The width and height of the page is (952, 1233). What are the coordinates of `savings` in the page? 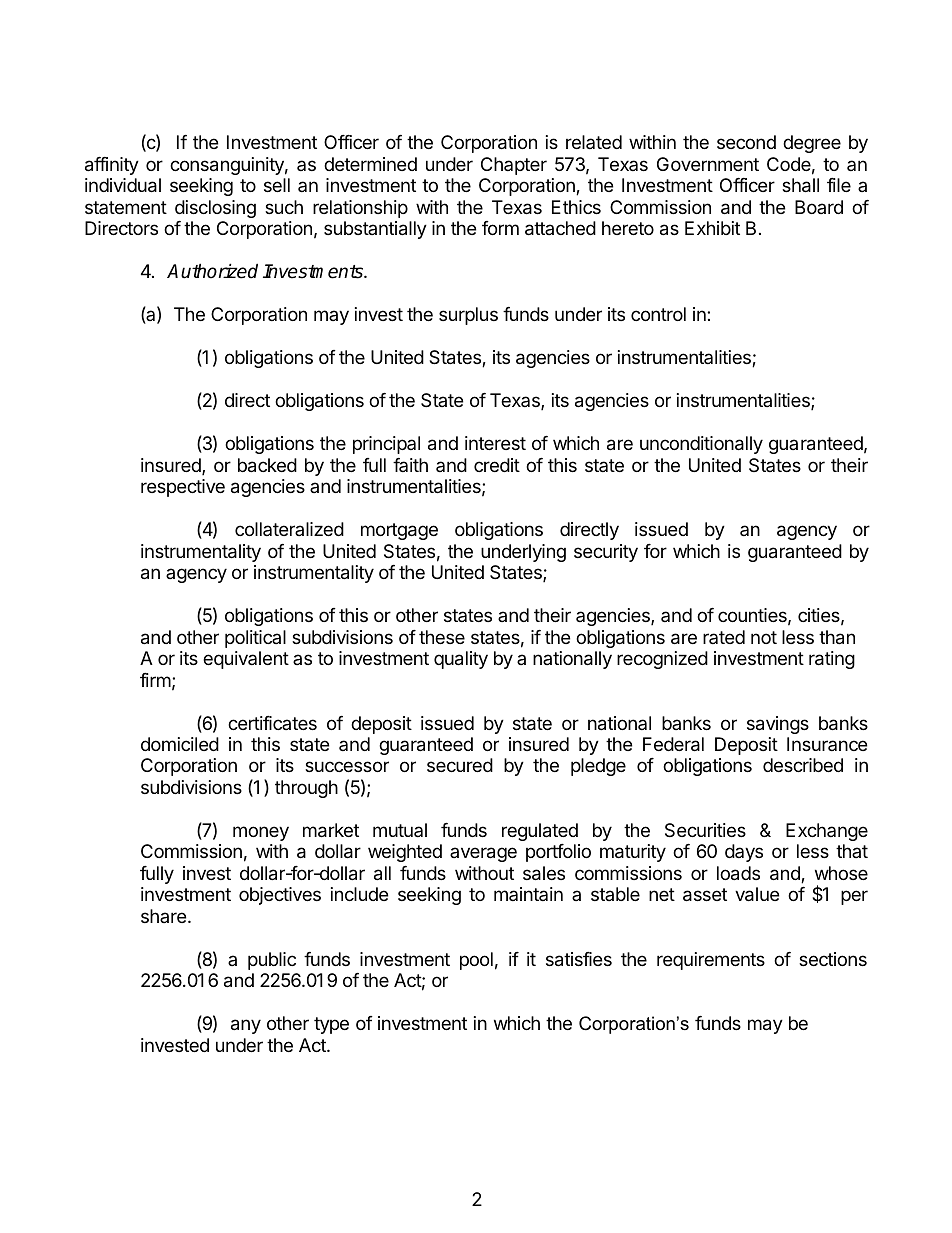 It's located at (778, 725).
